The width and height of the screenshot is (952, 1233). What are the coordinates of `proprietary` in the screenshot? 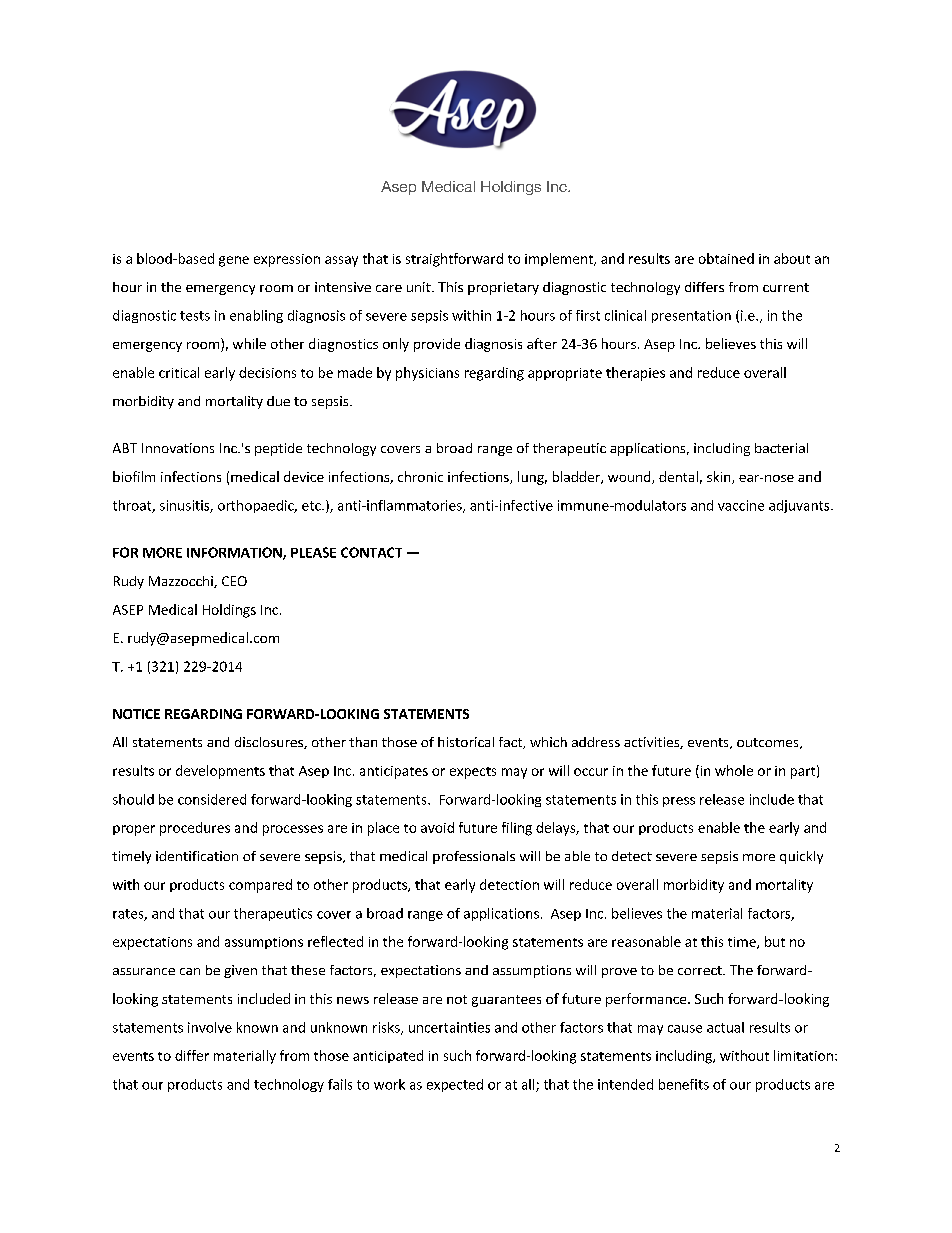 It's located at (503, 288).
